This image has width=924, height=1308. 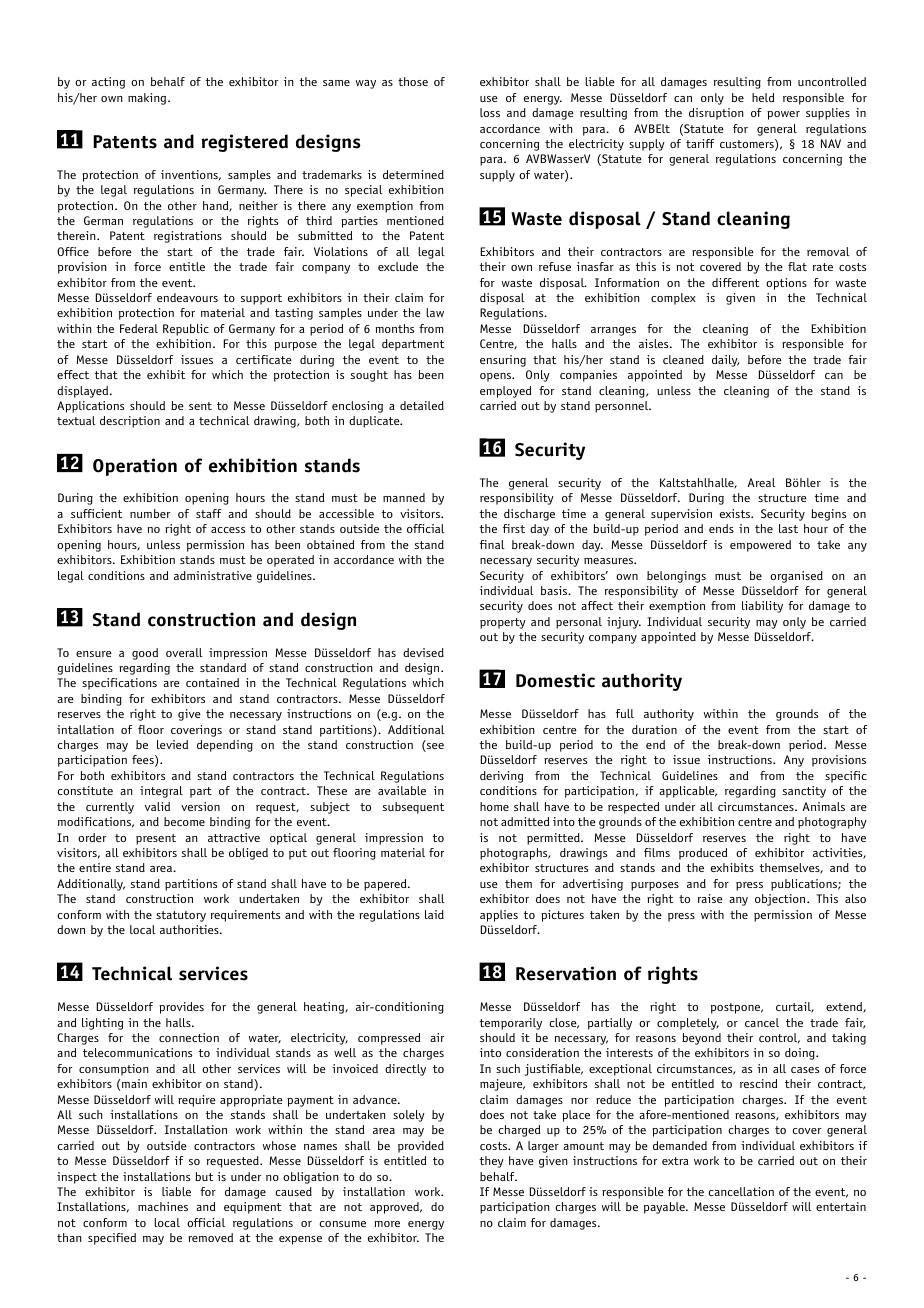 I want to click on machines, so click(x=163, y=1206).
